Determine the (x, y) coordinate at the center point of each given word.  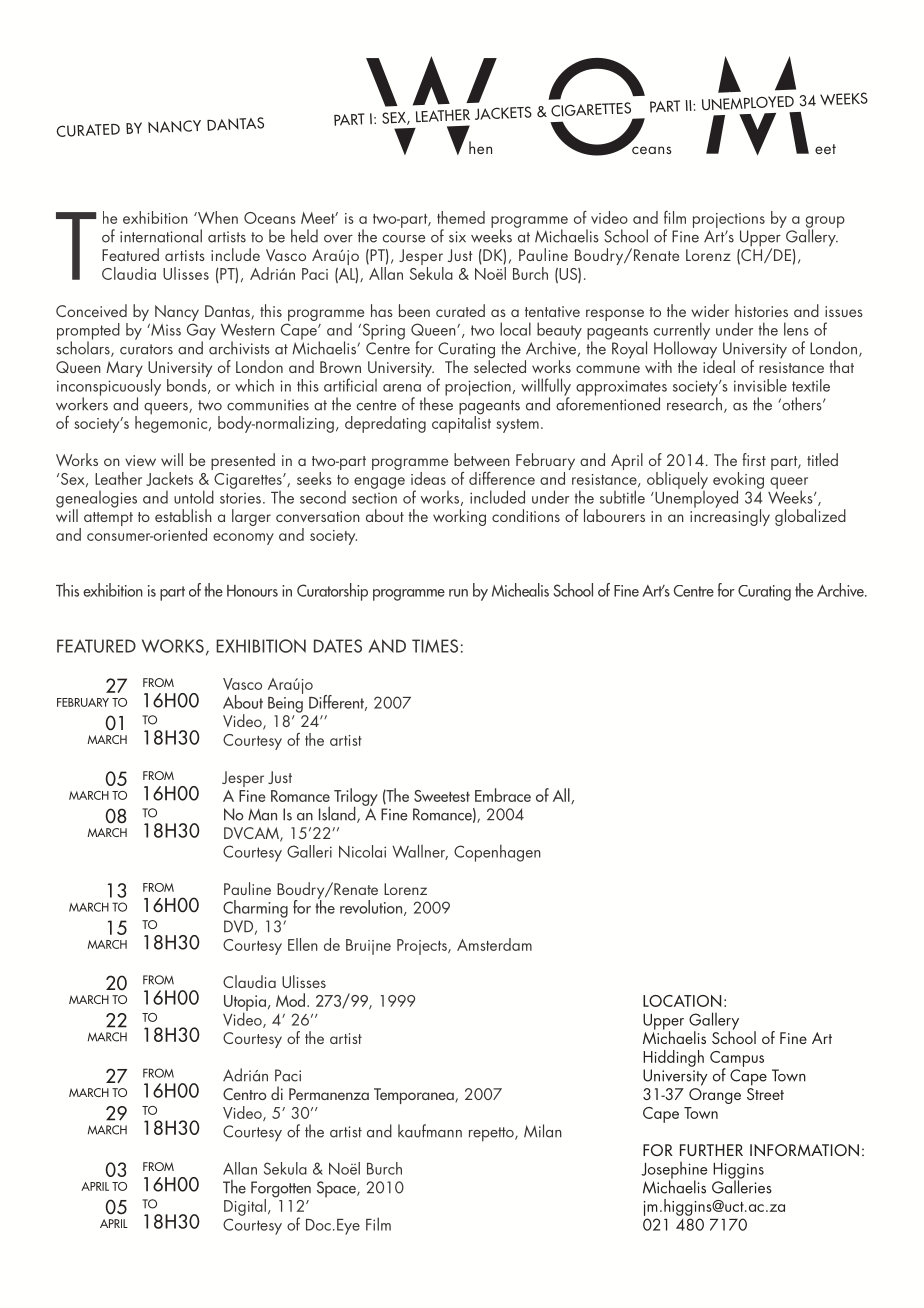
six (457, 237)
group (825, 223)
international (161, 236)
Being (285, 705)
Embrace (503, 795)
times (435, 646)
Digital (245, 1207)
